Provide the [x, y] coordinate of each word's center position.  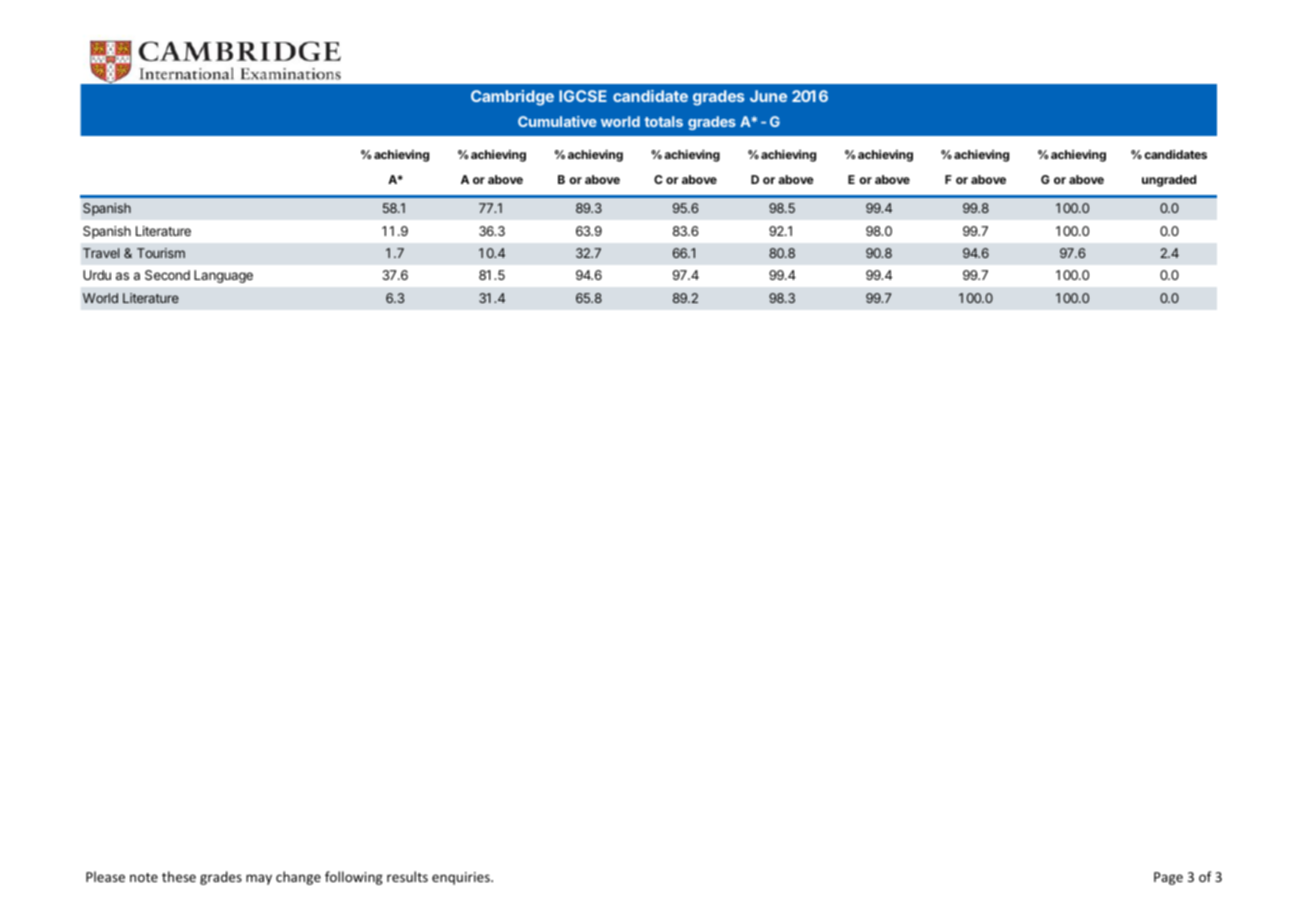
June [768, 96]
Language [223, 276]
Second [167, 275]
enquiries [462, 878]
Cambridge [512, 98]
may [259, 879]
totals [663, 121]
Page [1168, 878]
